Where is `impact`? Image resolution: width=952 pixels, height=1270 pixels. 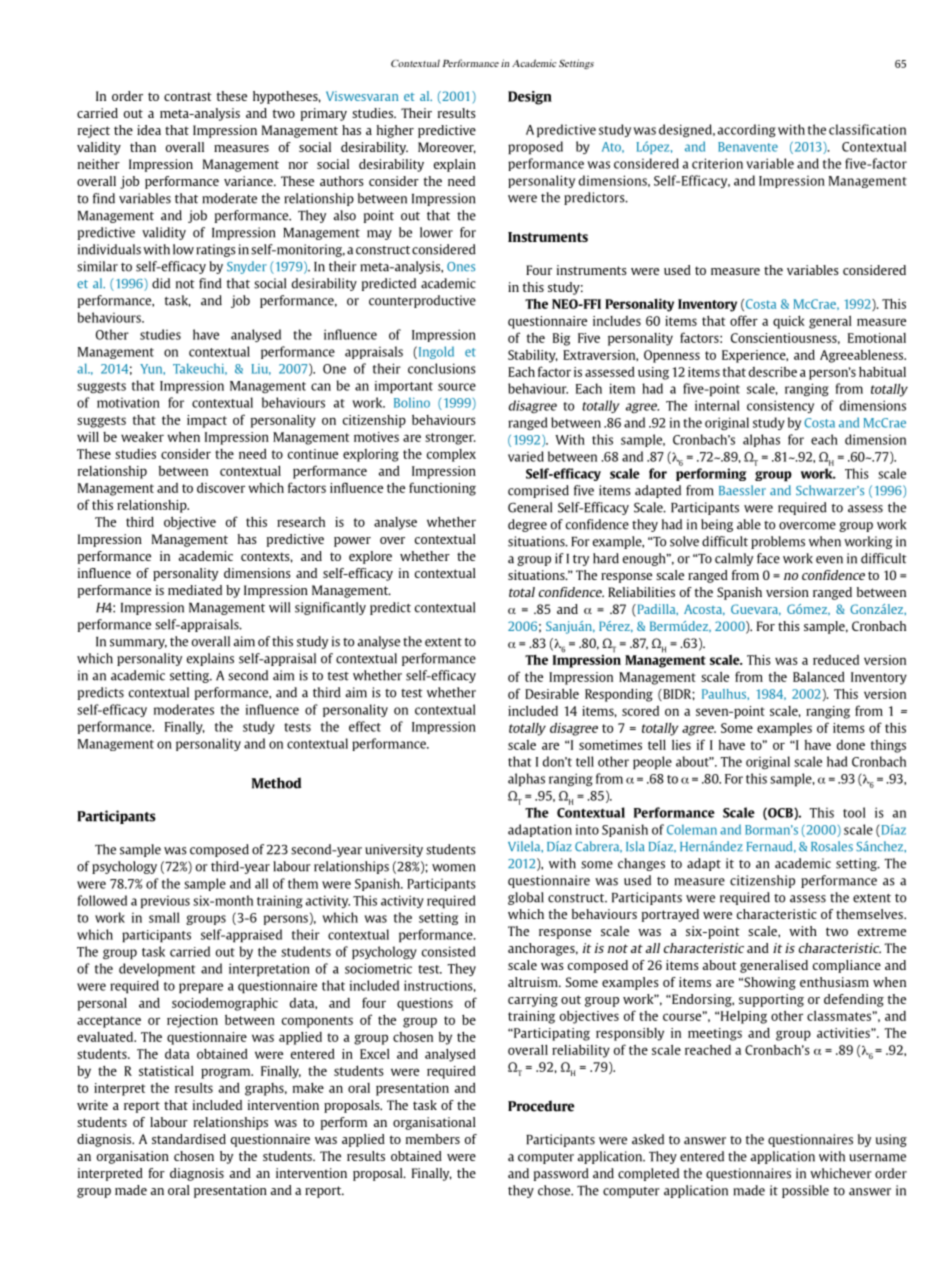
impact is located at coordinates (207, 421).
